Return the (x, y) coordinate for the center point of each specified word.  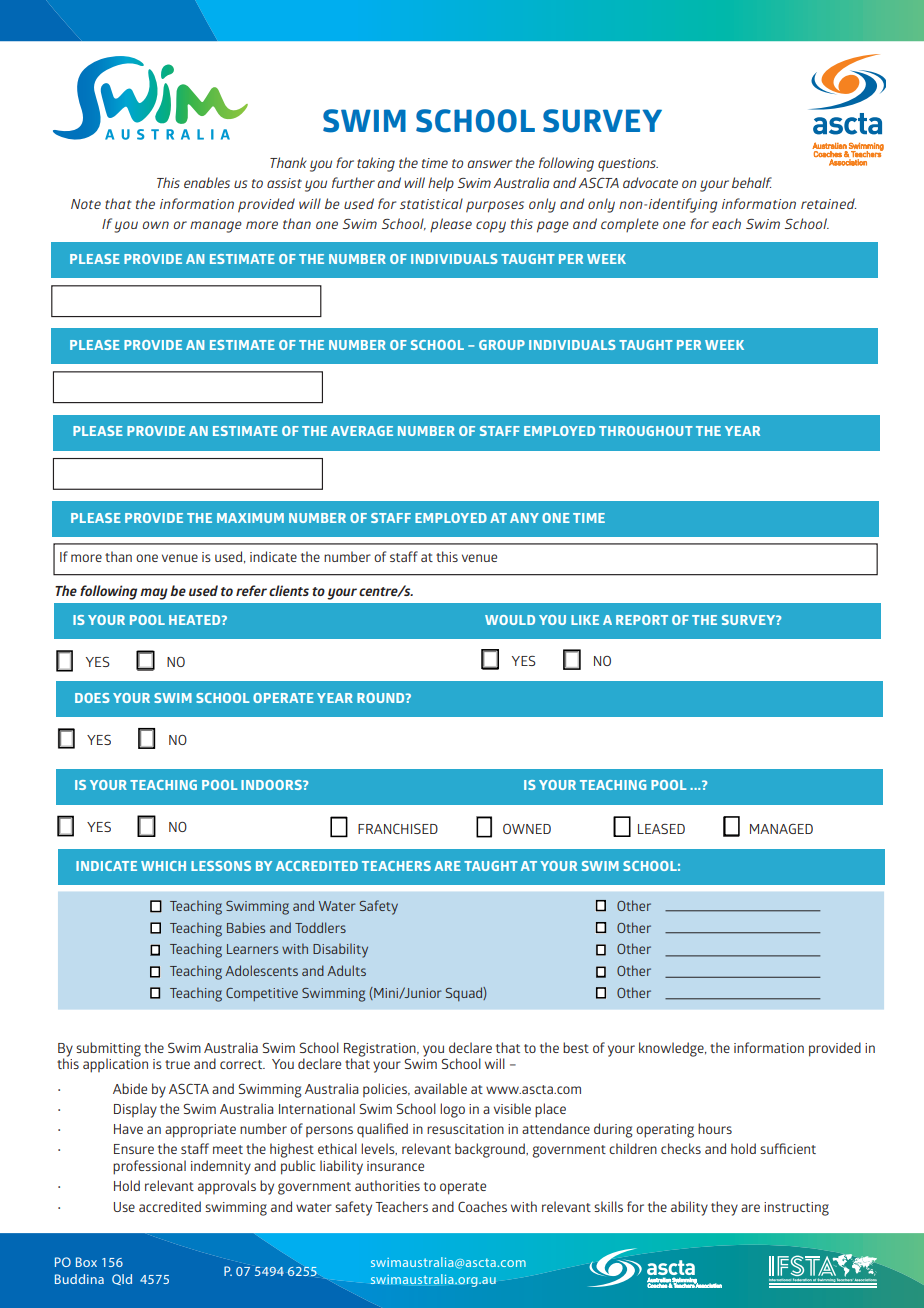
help (441, 184)
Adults (346, 970)
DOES (92, 698)
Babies (246, 927)
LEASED (661, 829)
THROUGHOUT (646, 431)
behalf (752, 182)
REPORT (642, 620)
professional (149, 1167)
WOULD (510, 620)
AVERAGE (362, 431)
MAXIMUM (250, 518)
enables (207, 182)
